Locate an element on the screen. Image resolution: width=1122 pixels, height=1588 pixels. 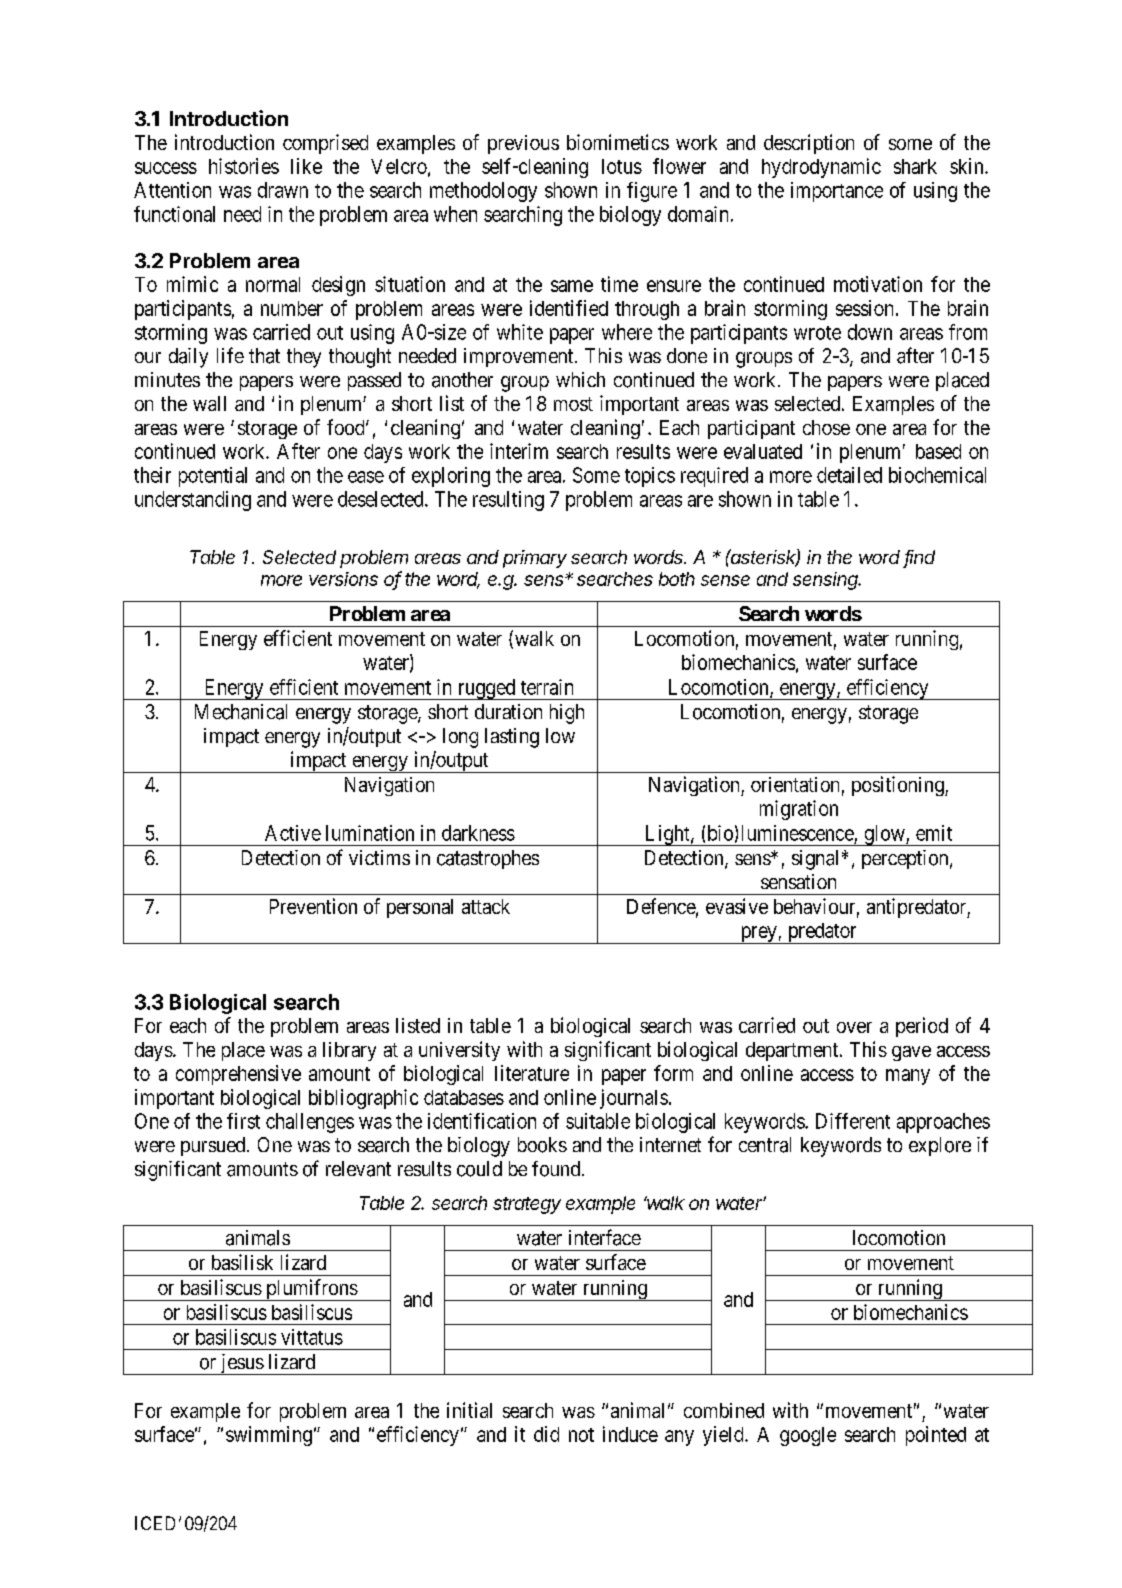
did is located at coordinates (546, 1434).
